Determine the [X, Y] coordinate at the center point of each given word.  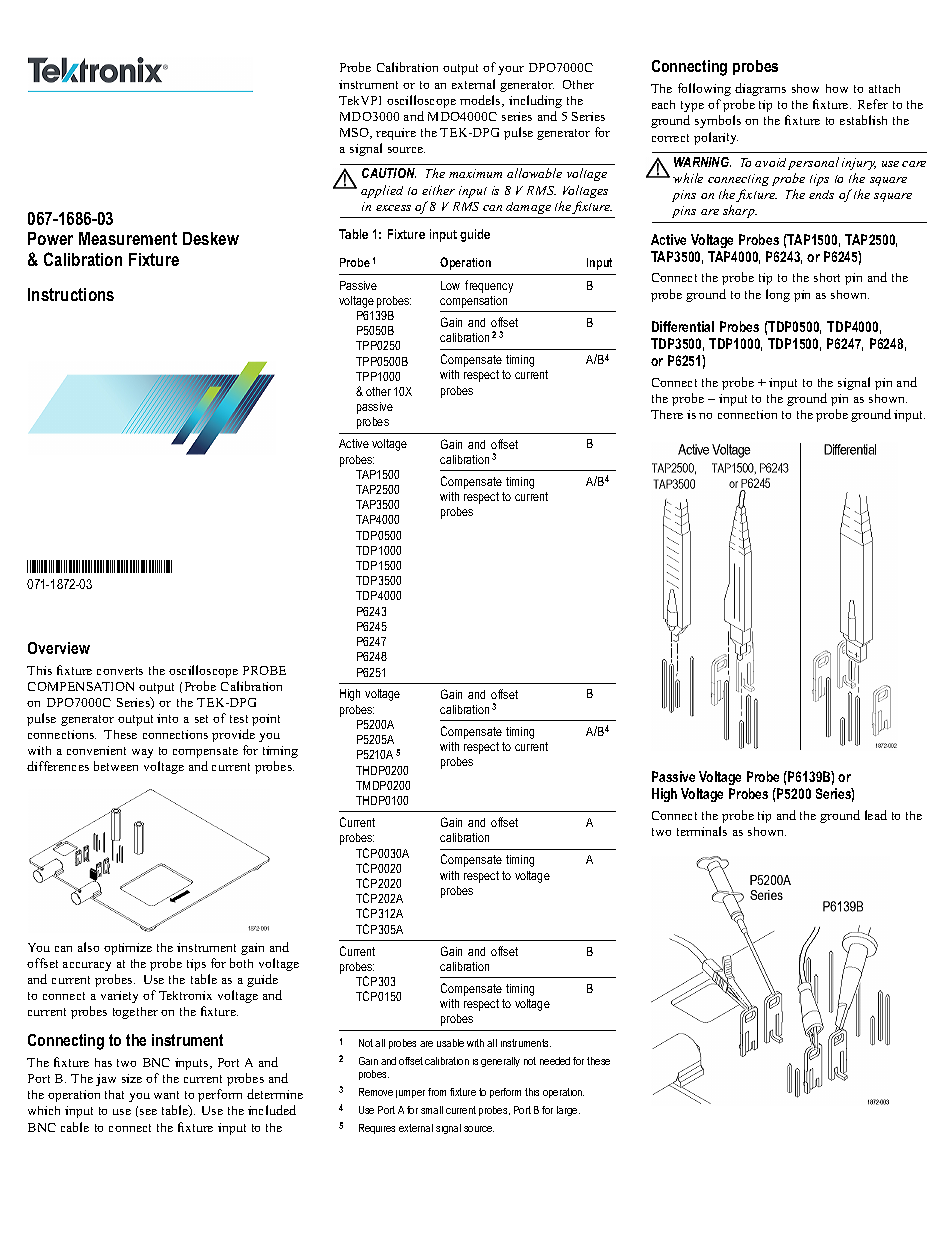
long [778, 295]
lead [876, 815]
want [166, 1095]
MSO [356, 133]
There [667, 414]
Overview [59, 648]
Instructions [71, 294]
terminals [702, 831]
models [481, 101]
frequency [489, 286]
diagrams [760, 89]
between [116, 766]
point [266, 720]
